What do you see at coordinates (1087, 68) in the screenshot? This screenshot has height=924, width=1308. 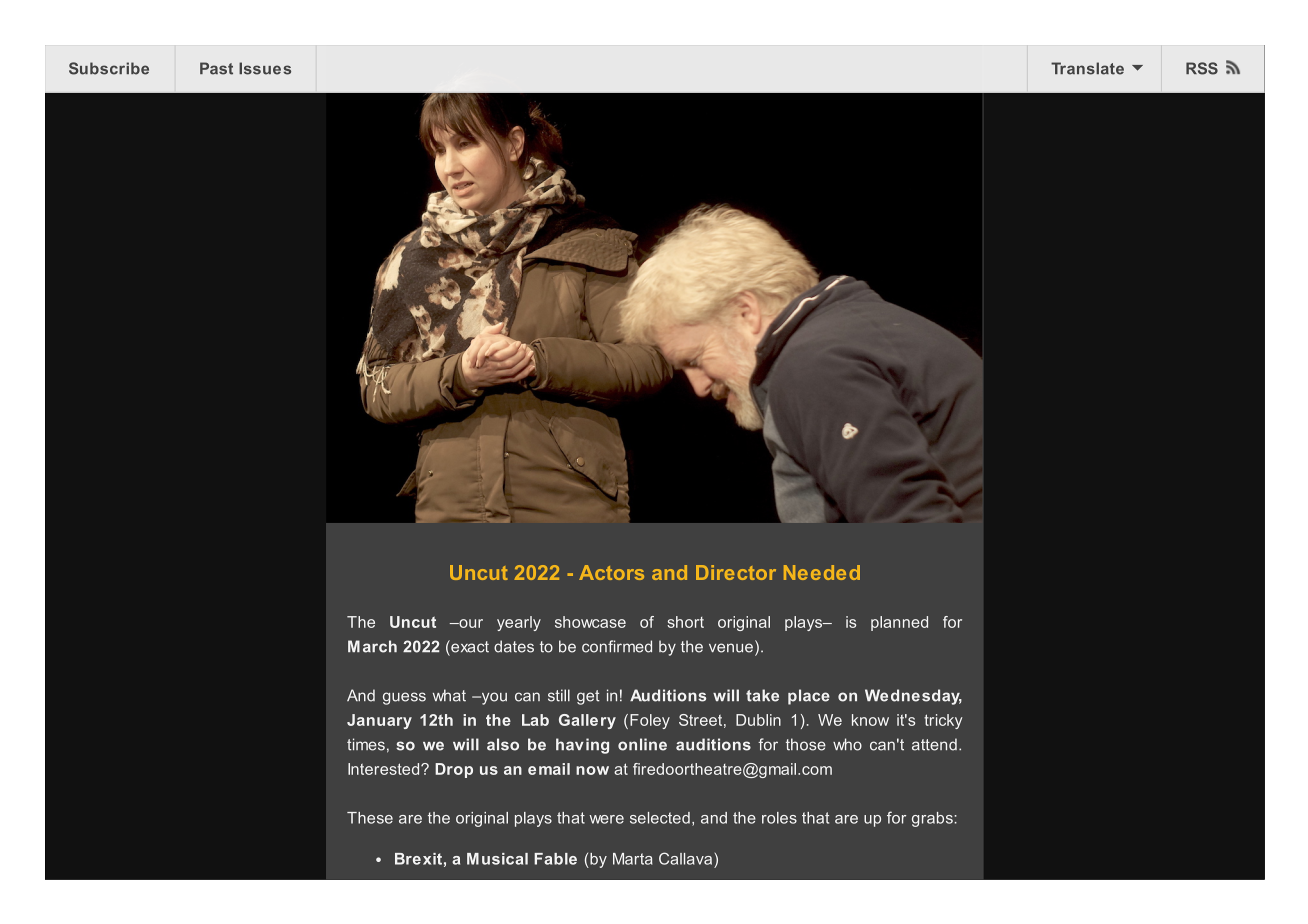 I see `Translate` at bounding box center [1087, 68].
